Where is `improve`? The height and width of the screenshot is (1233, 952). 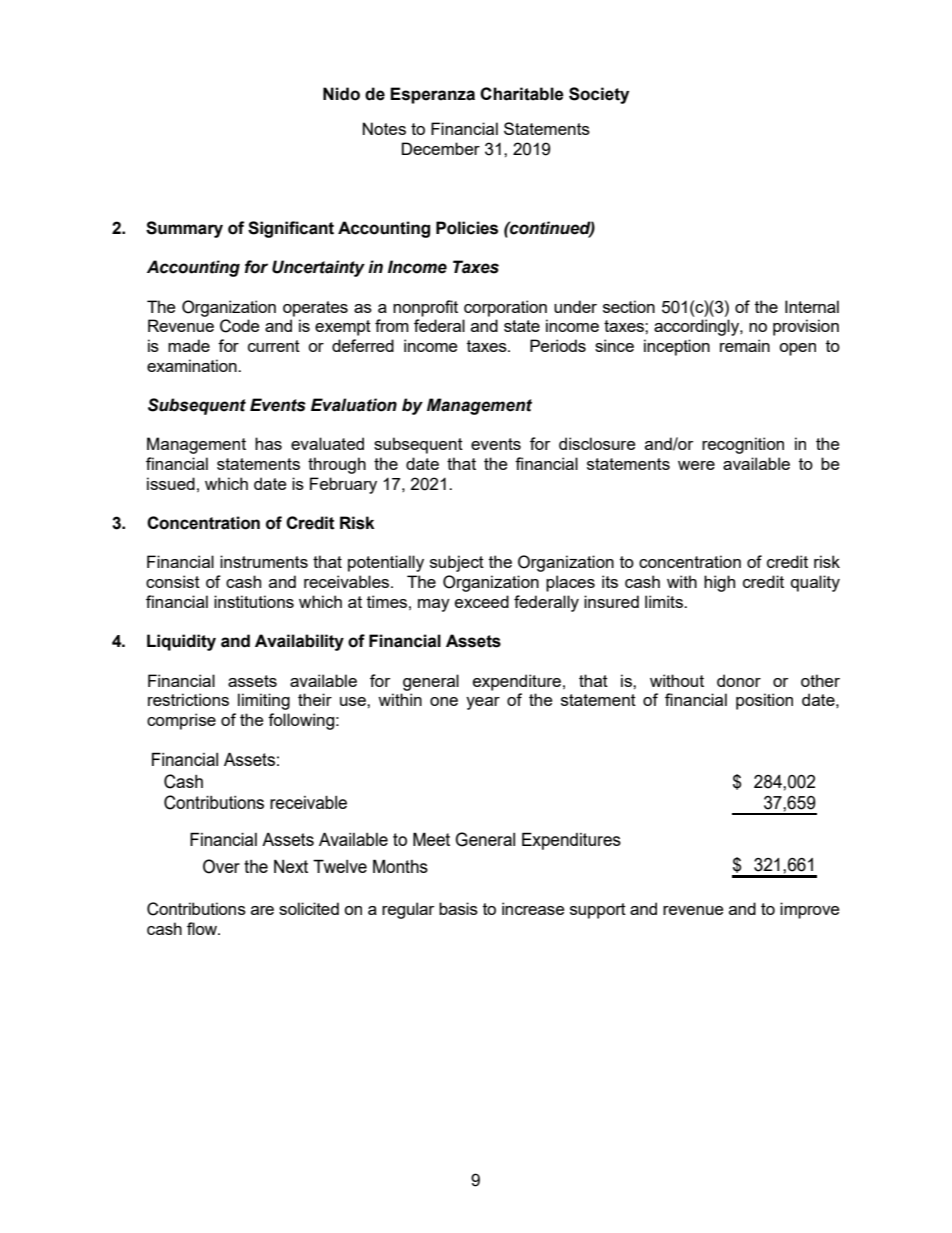 improve is located at coordinates (809, 910).
